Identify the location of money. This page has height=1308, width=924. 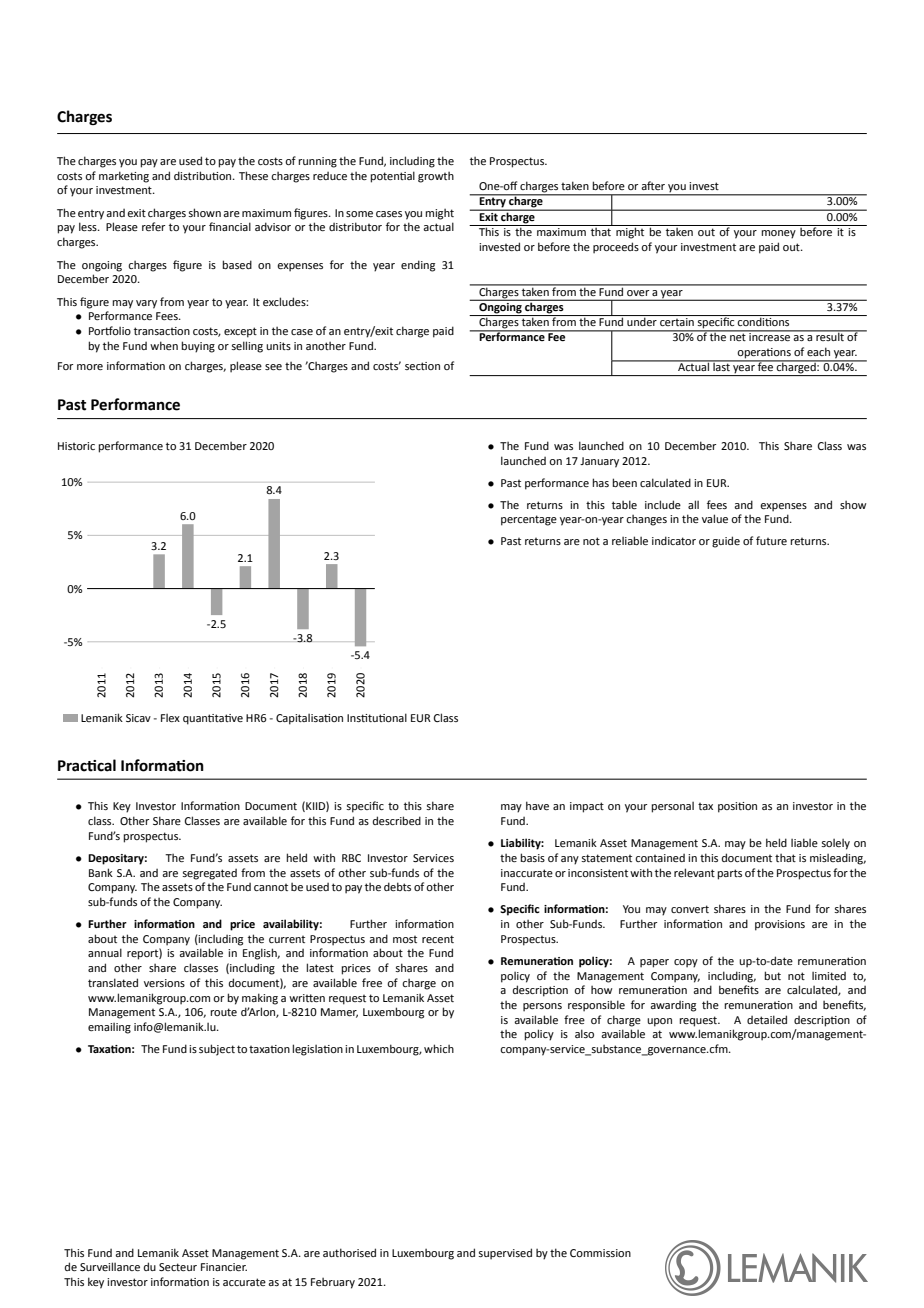
(778, 234).
